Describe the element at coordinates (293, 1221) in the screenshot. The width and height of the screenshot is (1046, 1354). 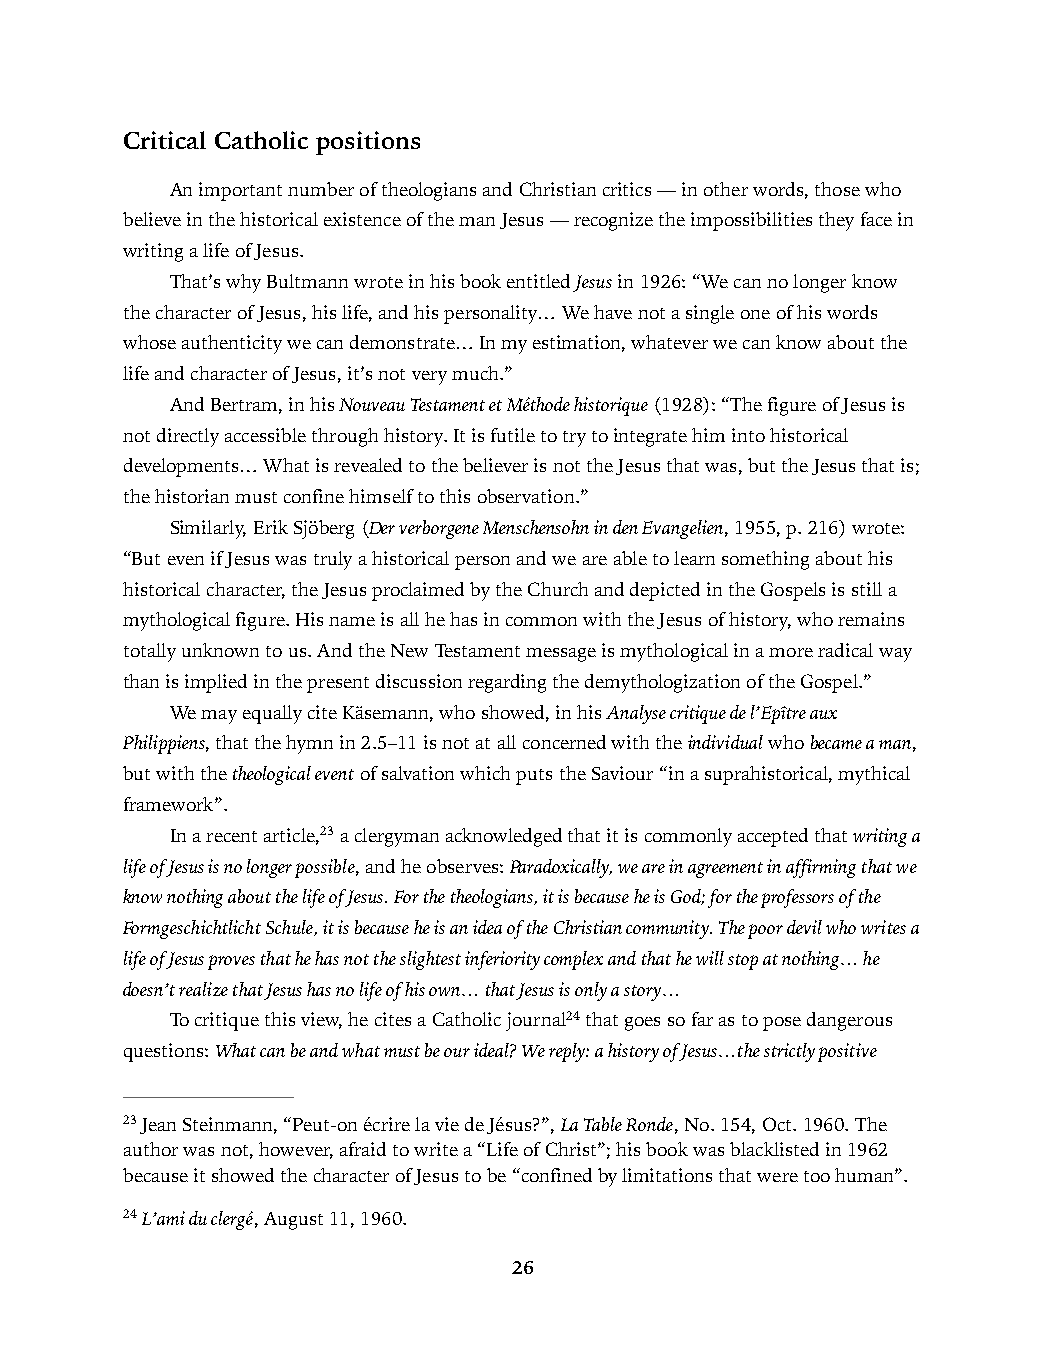
I see `August` at that location.
